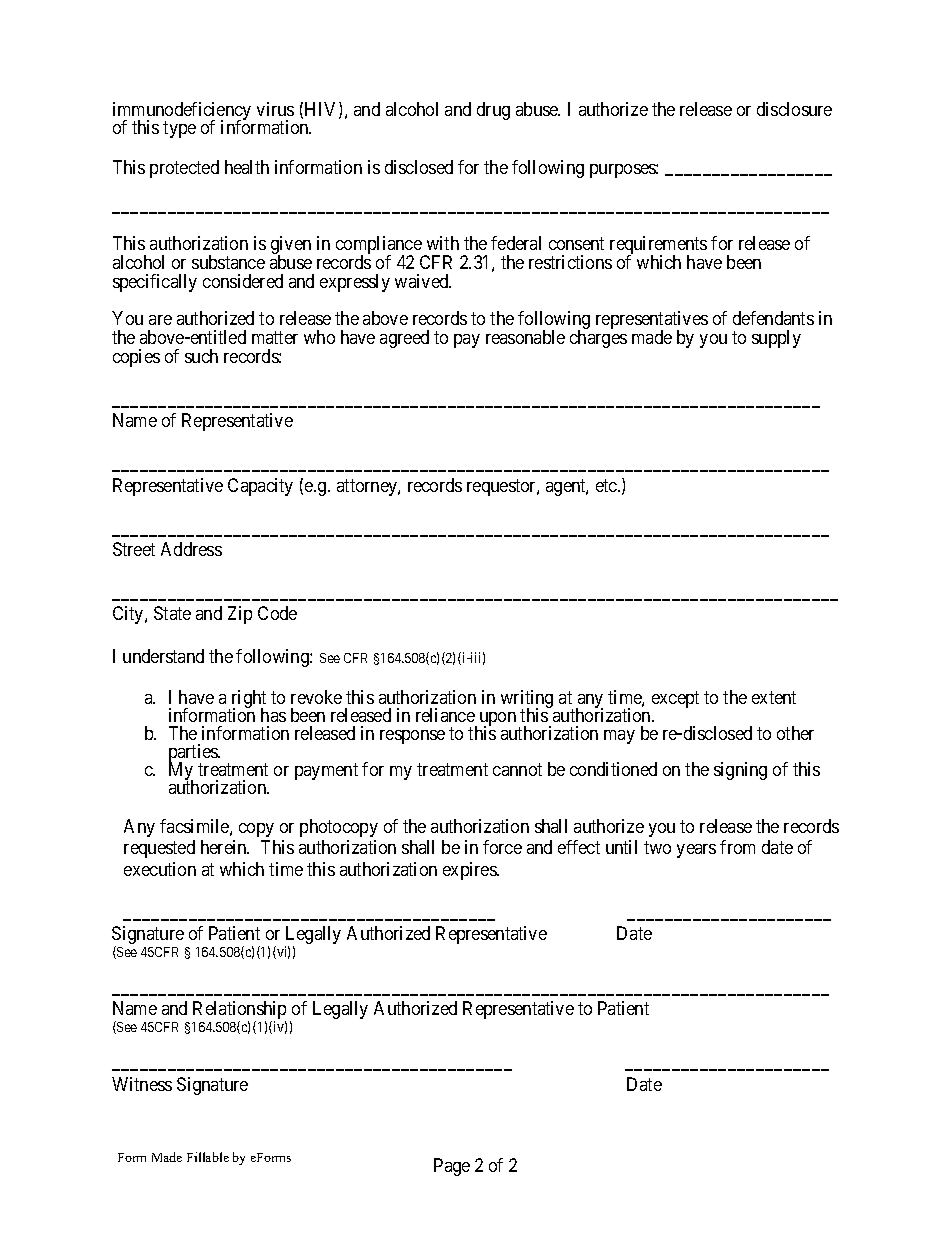 Image resolution: width=952 pixels, height=1233 pixels. Describe the element at coordinates (240, 615) in the page. I see `Zip` at that location.
